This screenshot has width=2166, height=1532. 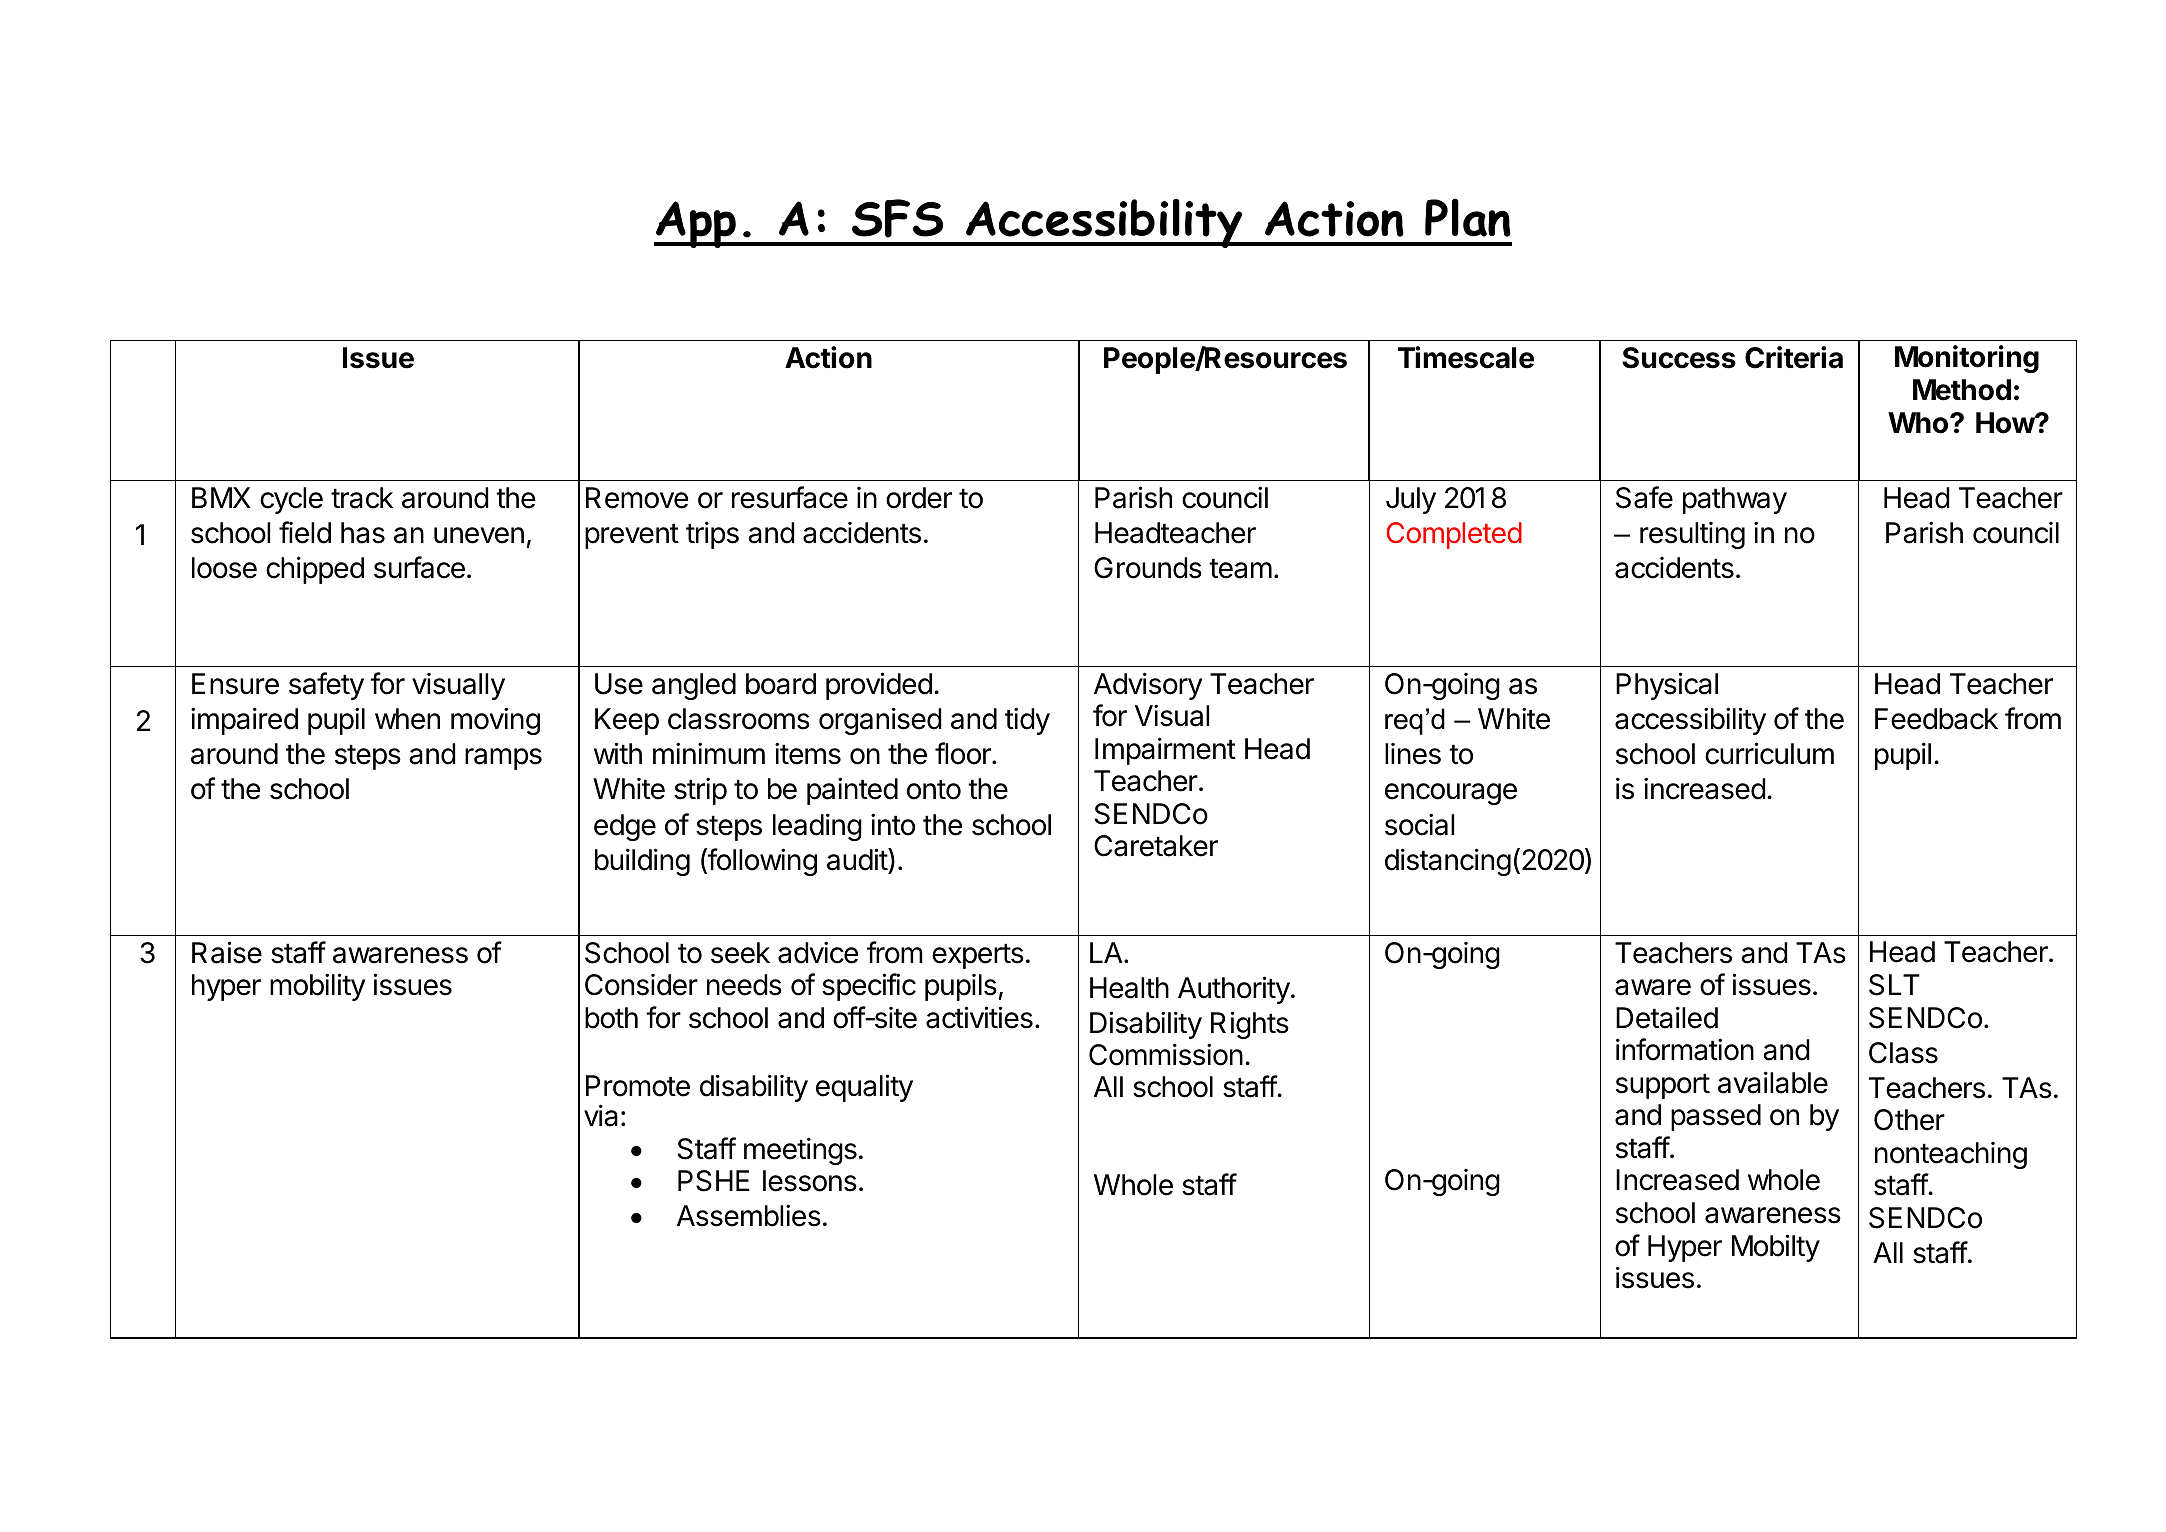 What do you see at coordinates (897, 218) in the screenshot?
I see `SFS` at bounding box center [897, 218].
